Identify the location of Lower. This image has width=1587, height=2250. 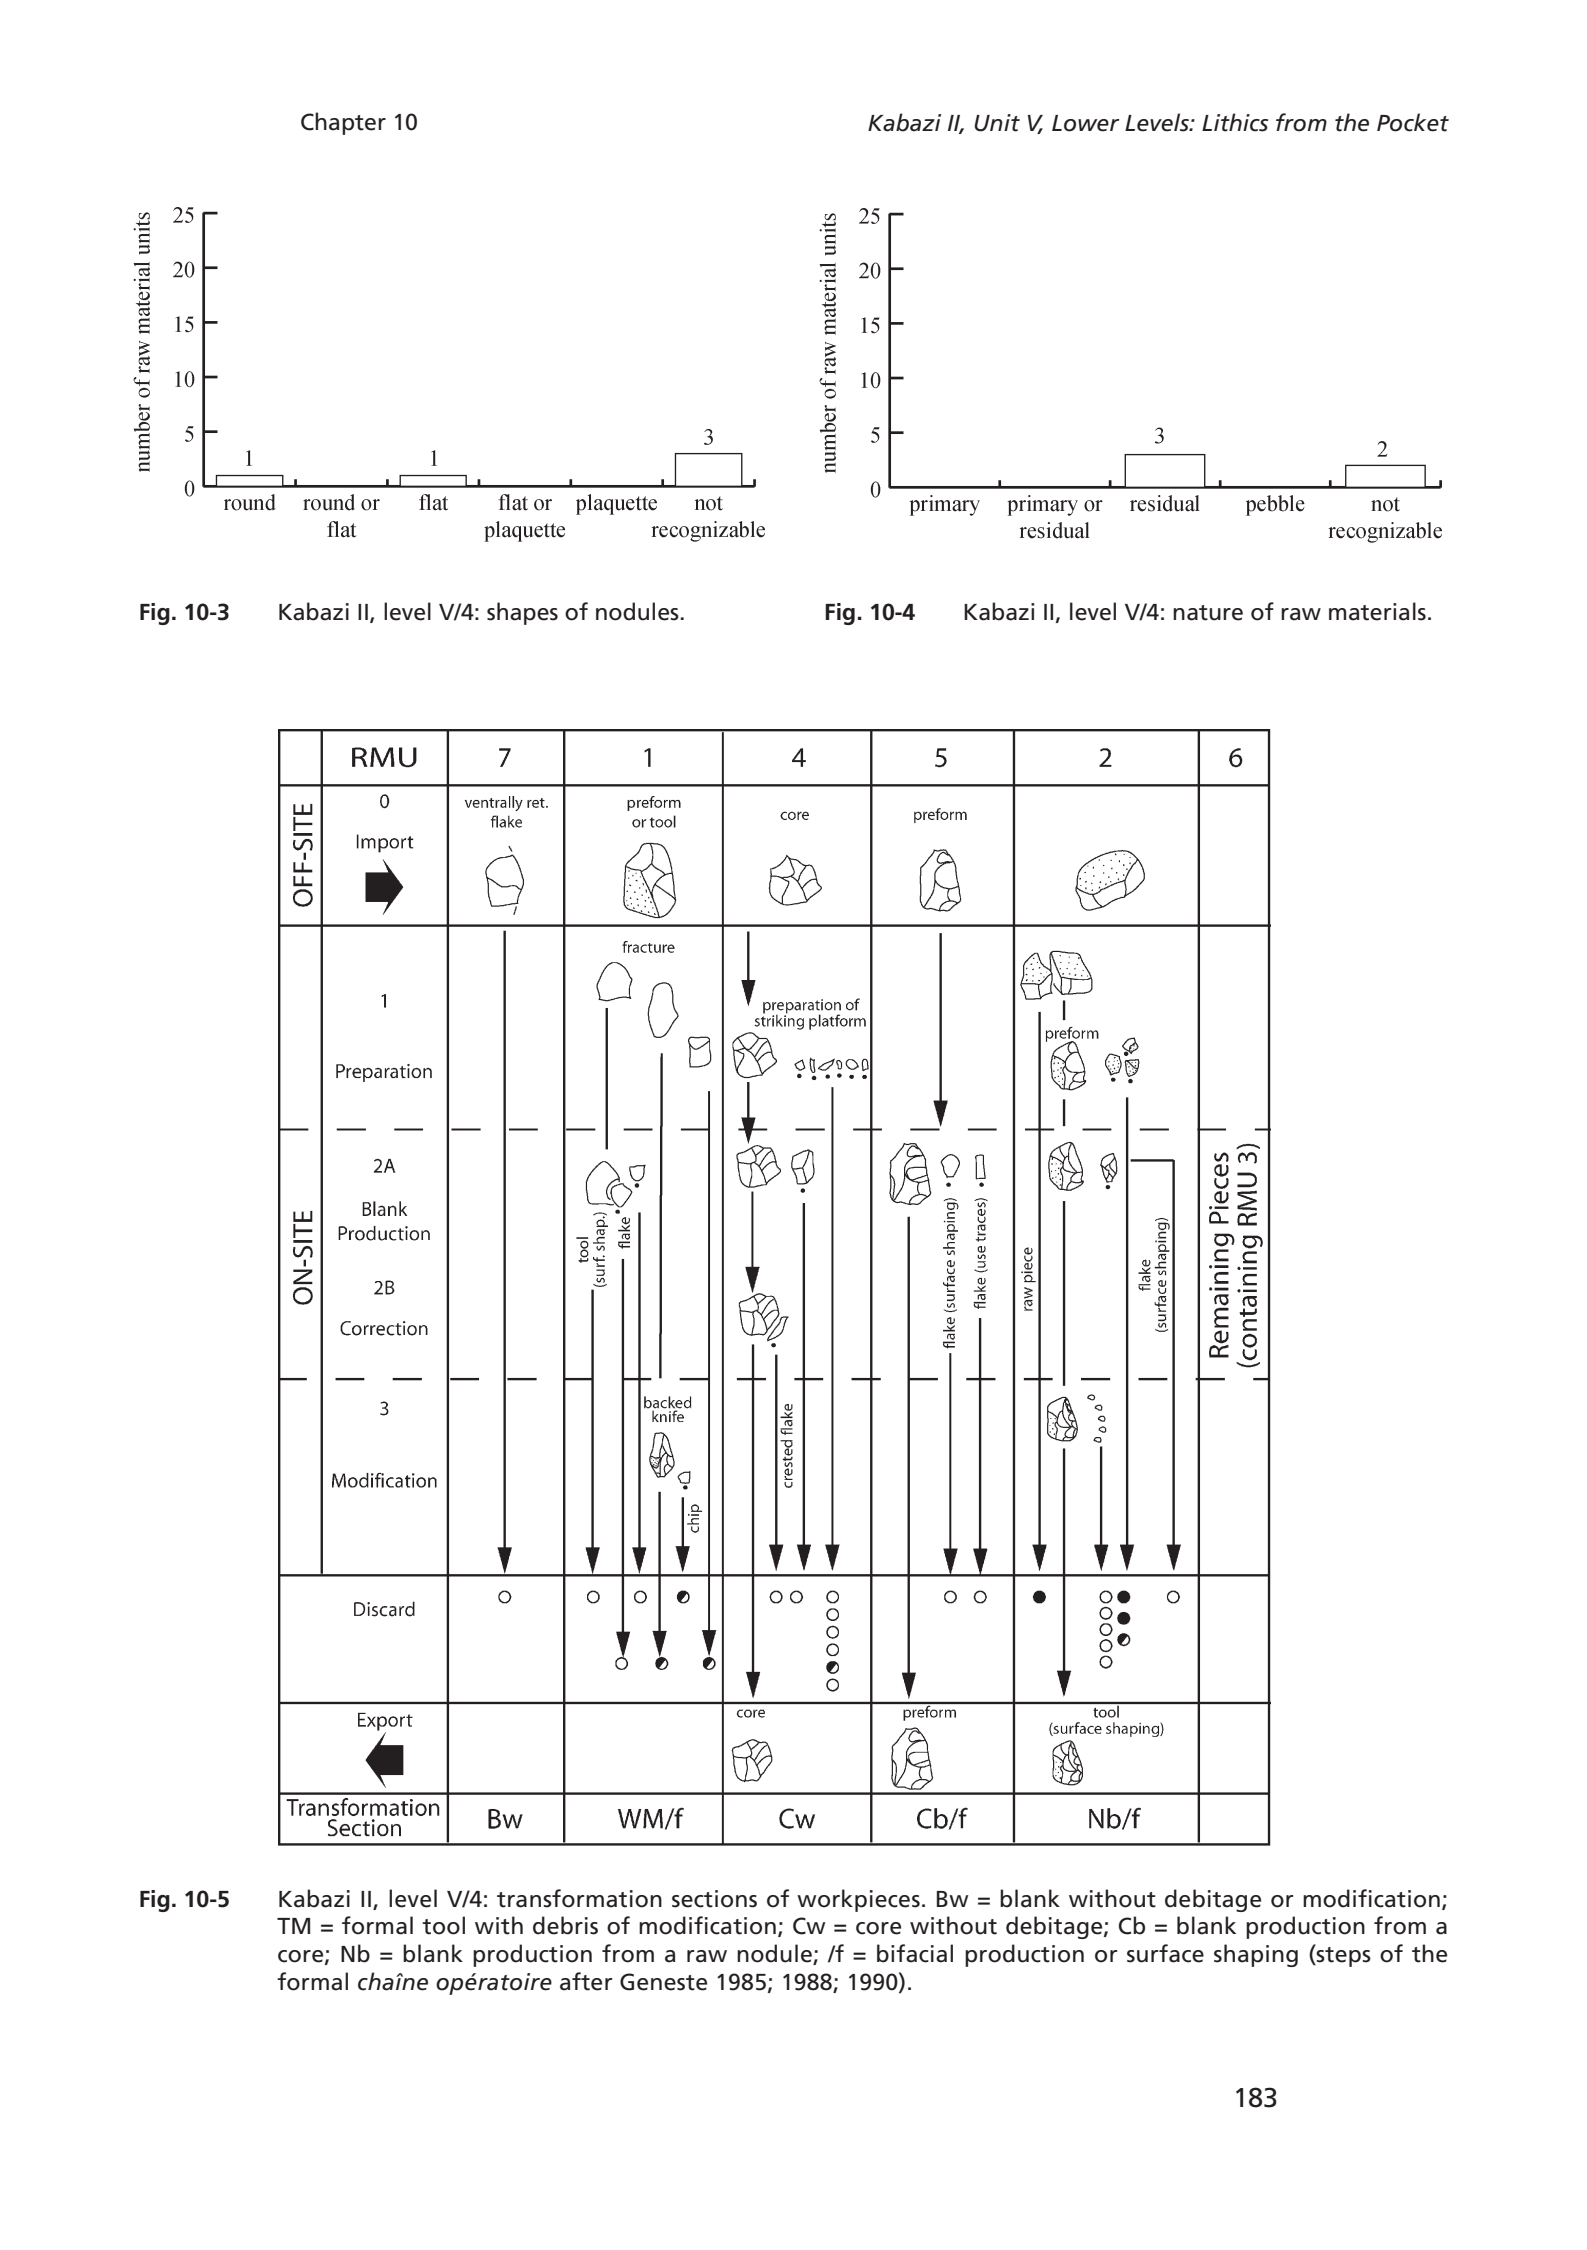
(1086, 123).
